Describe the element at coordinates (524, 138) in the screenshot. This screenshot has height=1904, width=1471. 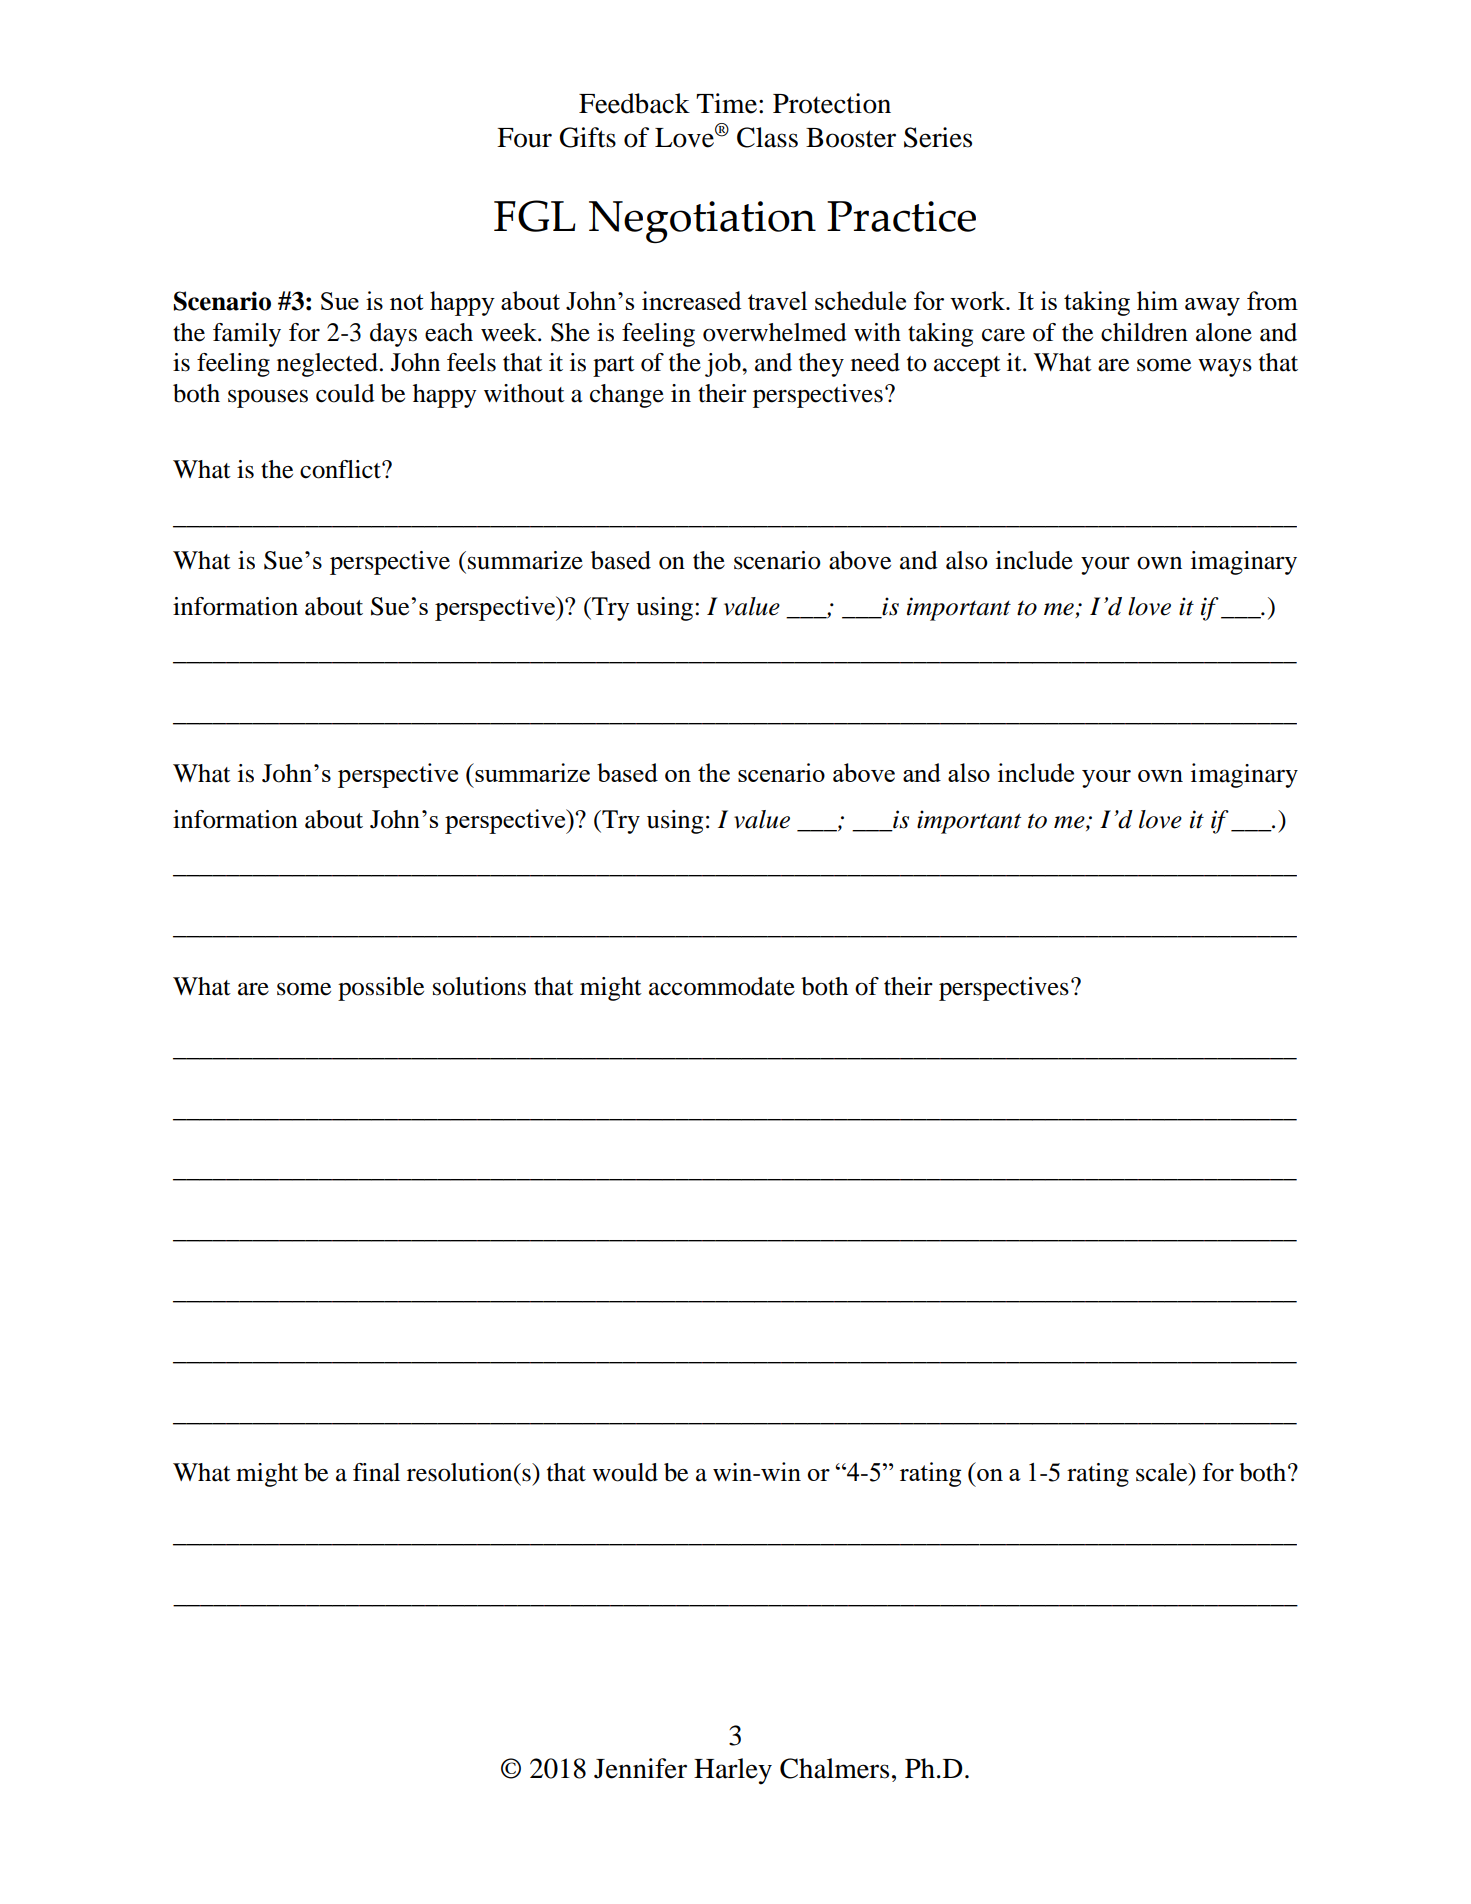
I see `Four` at that location.
